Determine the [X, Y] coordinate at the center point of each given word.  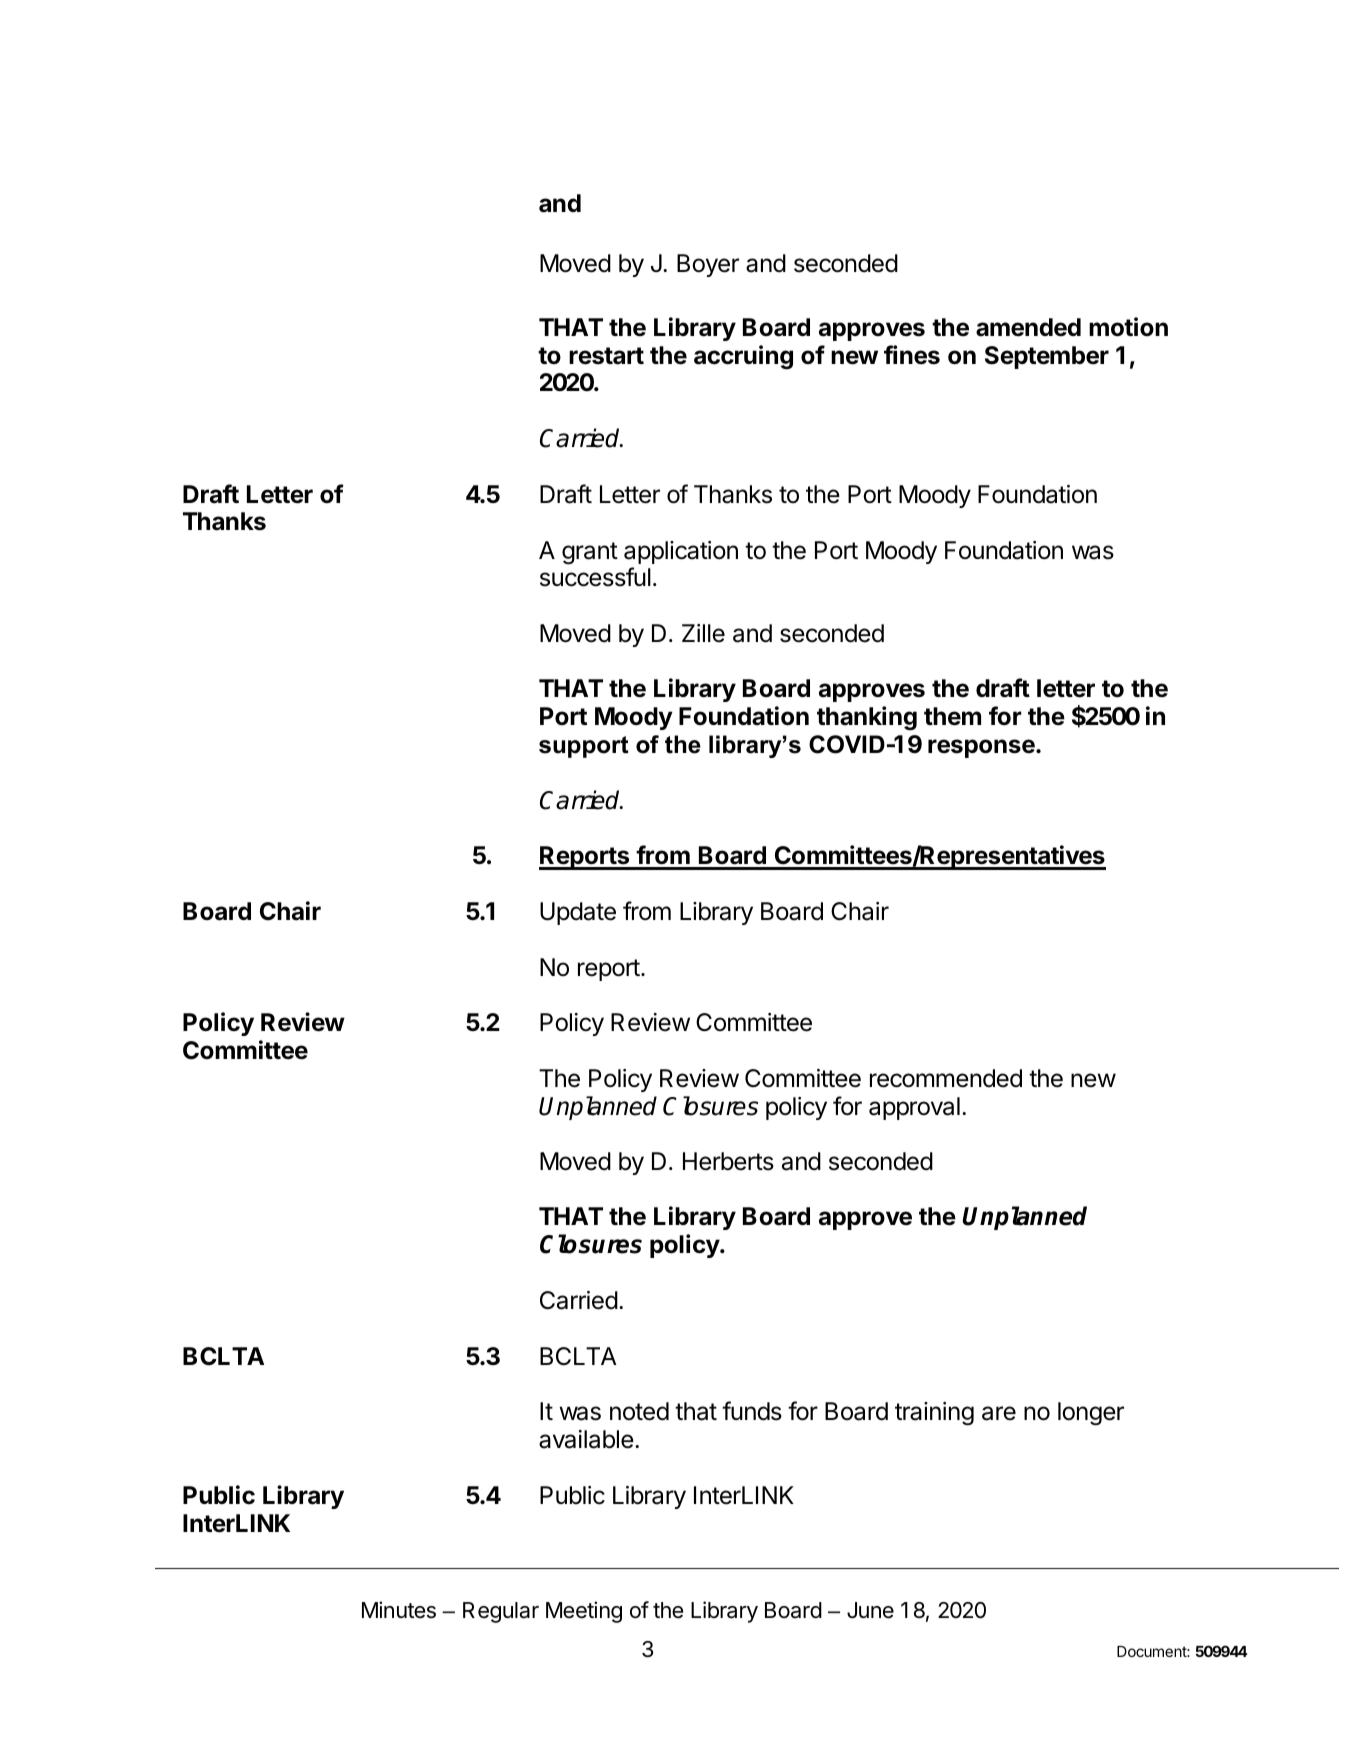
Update [578, 913]
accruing [743, 357]
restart [606, 356]
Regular [501, 1612]
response [982, 748]
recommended [946, 1078]
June [870, 1610]
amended [1028, 327]
